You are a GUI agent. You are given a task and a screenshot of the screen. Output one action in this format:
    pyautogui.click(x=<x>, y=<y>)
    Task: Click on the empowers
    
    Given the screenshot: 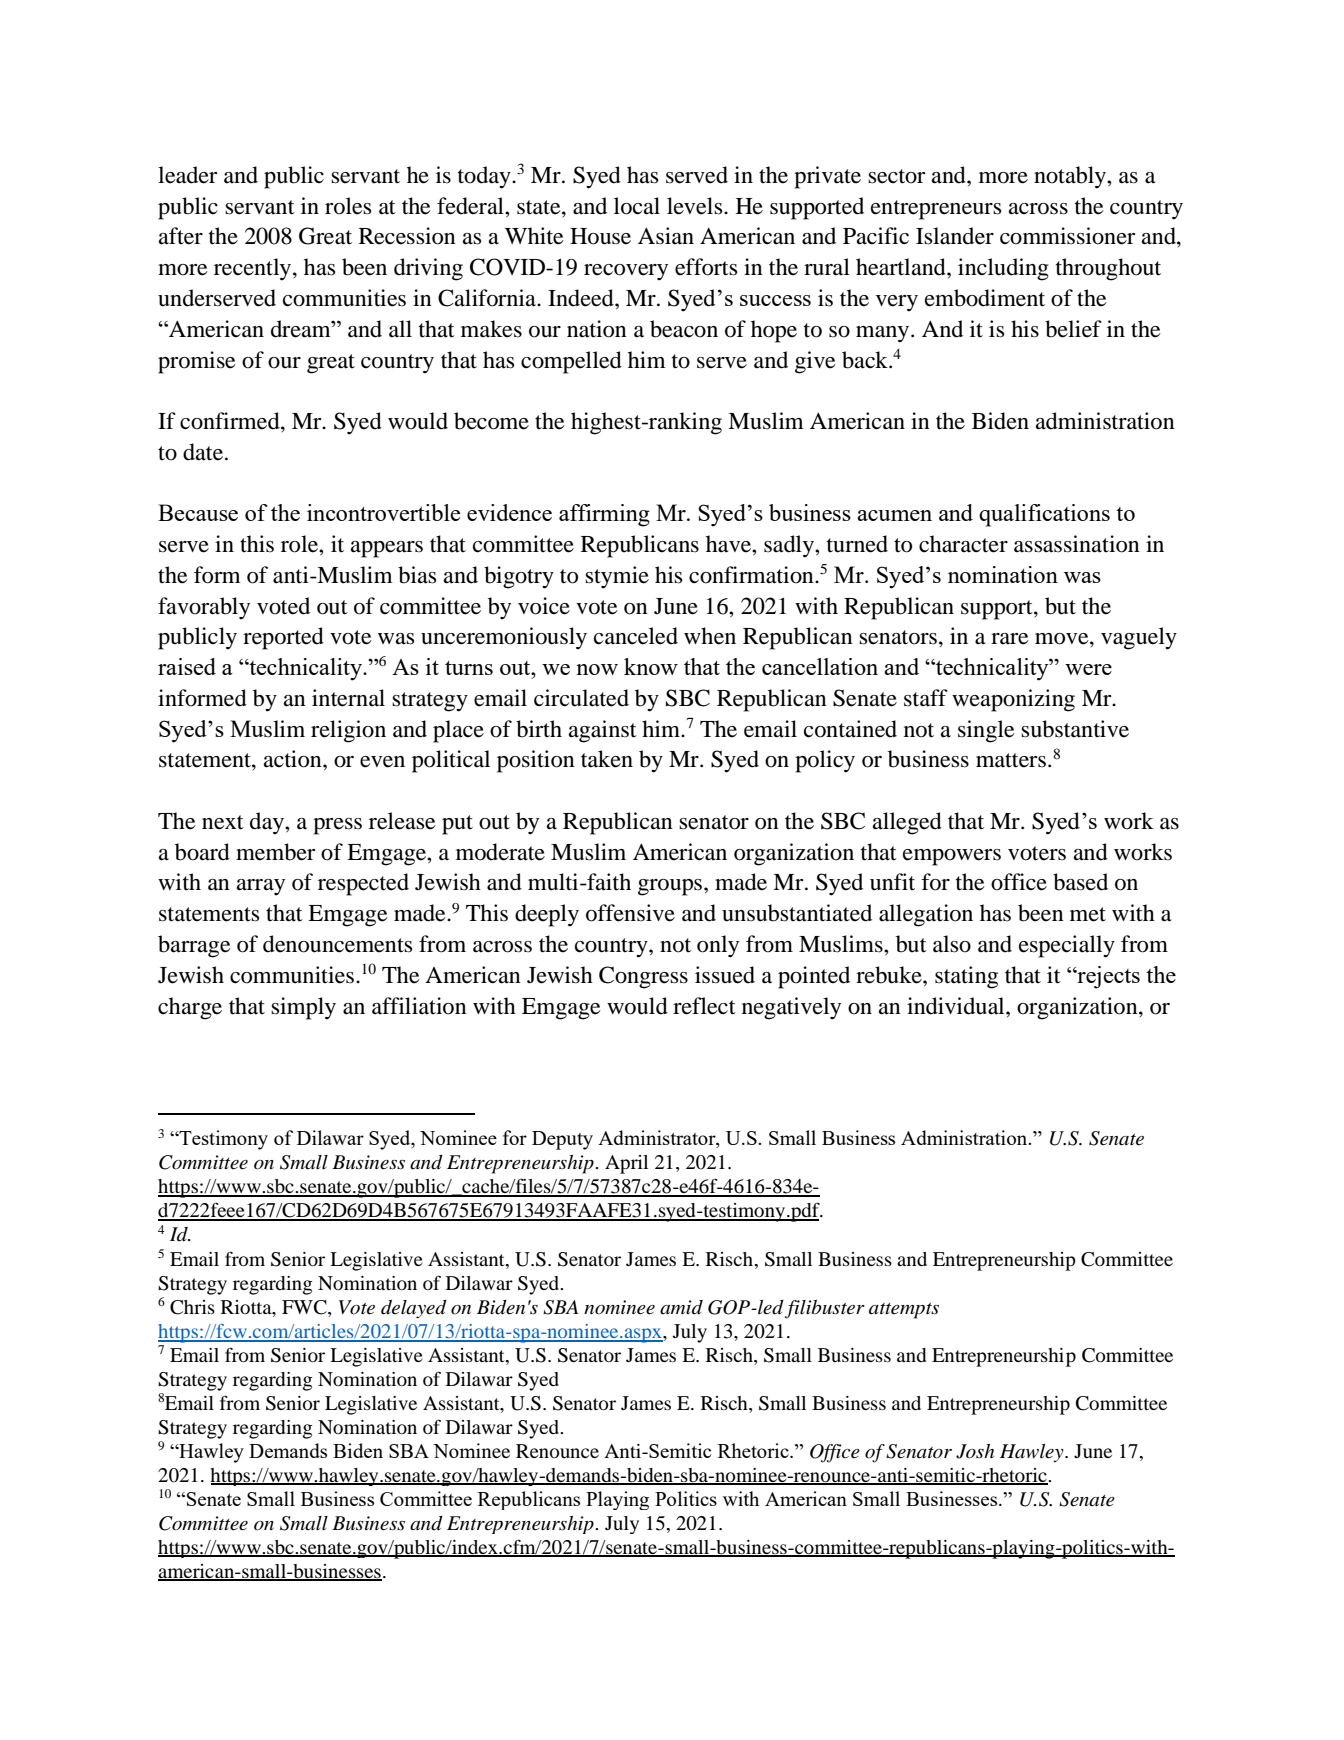 What is the action you would take?
    pyautogui.click(x=952, y=857)
